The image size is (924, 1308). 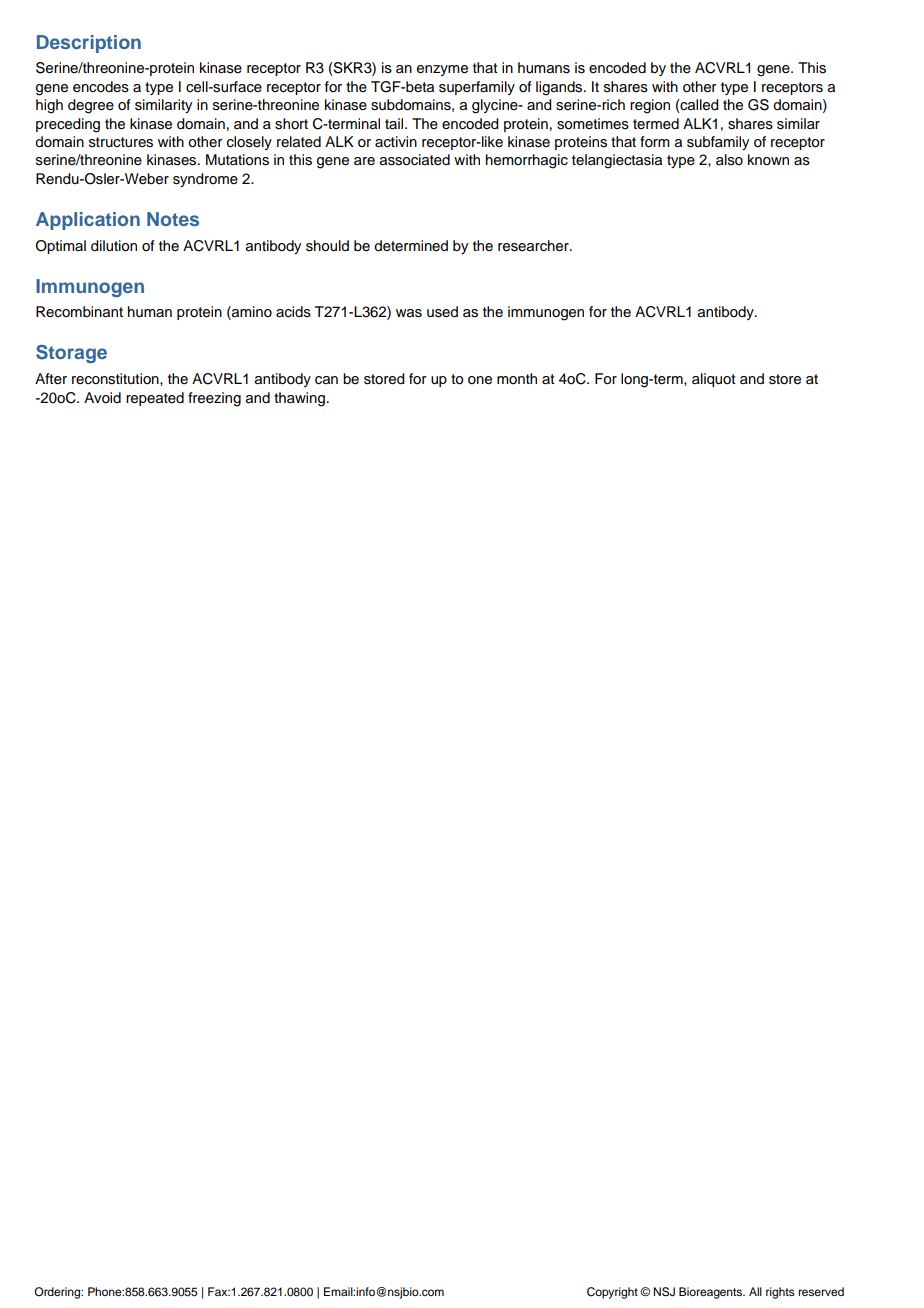 I want to click on aliquot, so click(x=714, y=380).
